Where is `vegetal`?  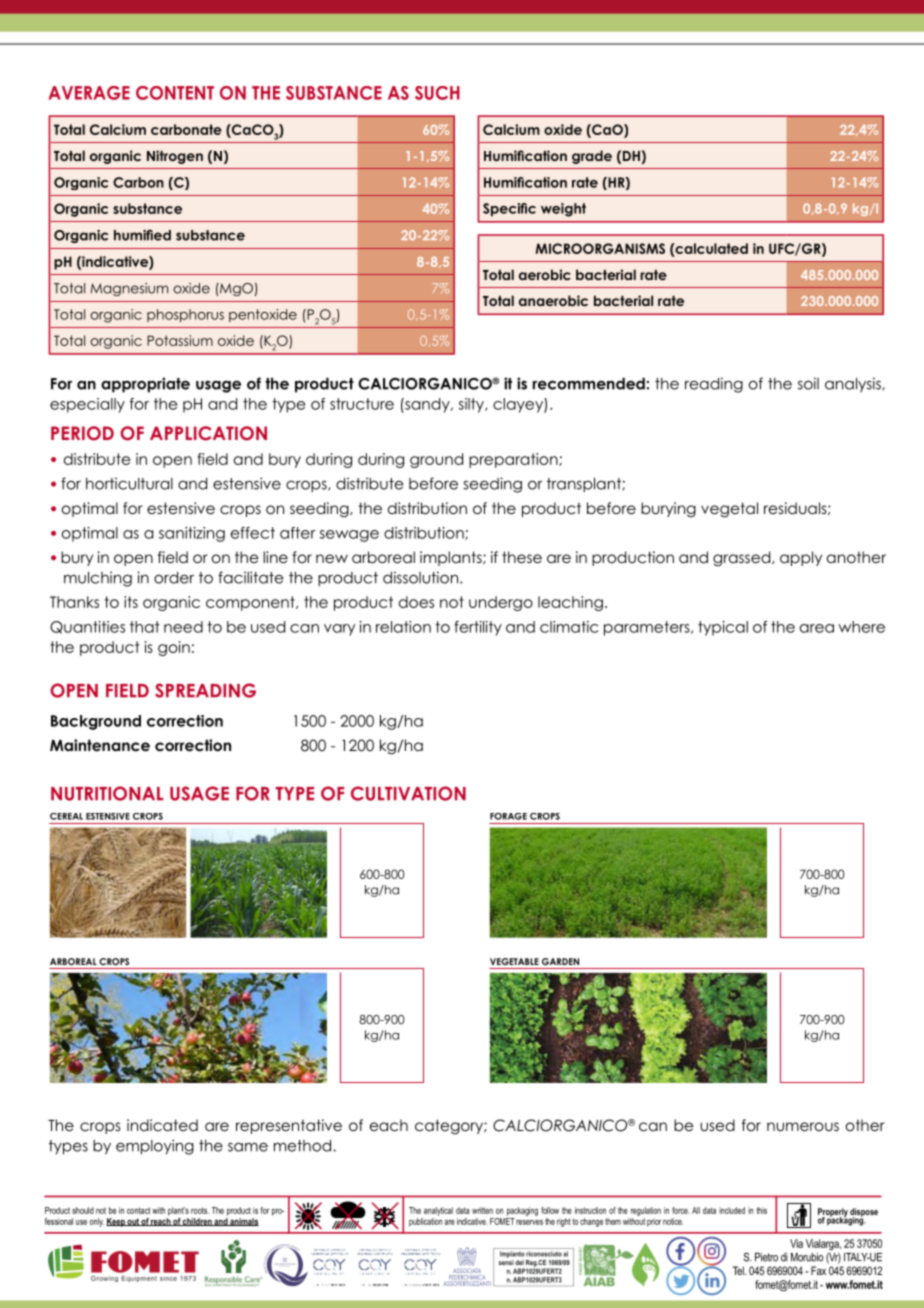
vegetal is located at coordinates (729, 510).
